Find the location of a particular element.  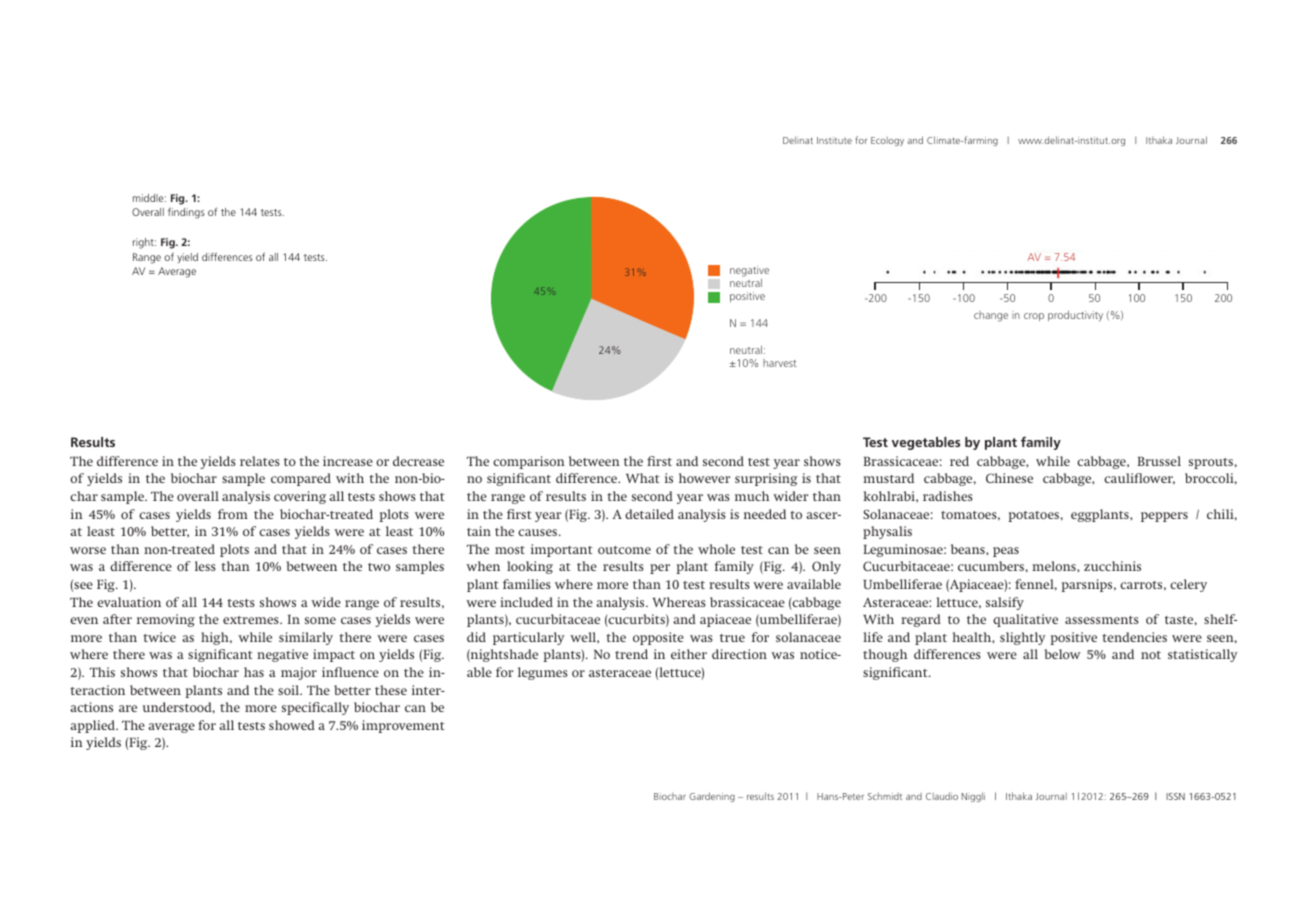

showed is located at coordinates (292, 725).
